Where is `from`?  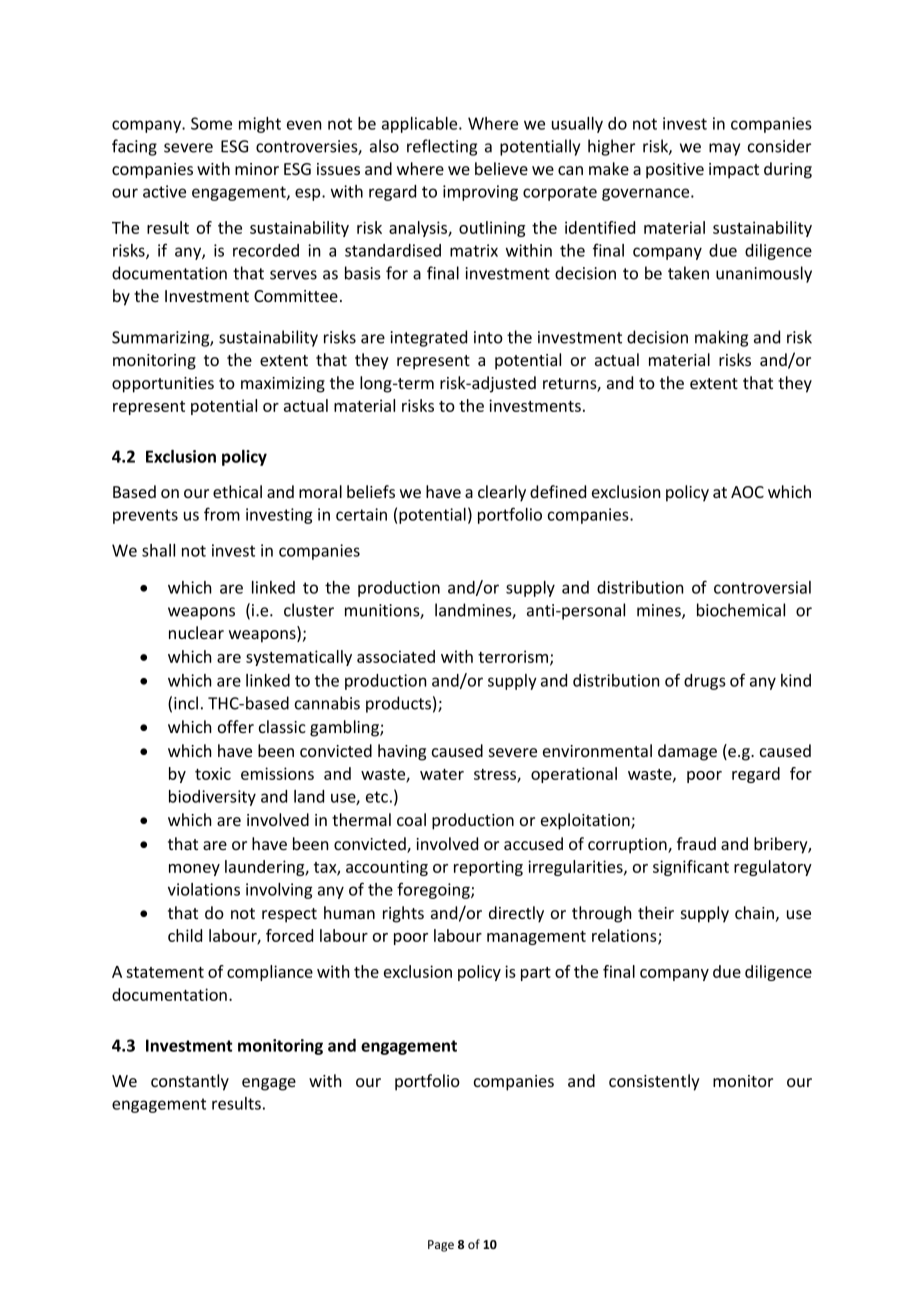 from is located at coordinates (222, 514).
